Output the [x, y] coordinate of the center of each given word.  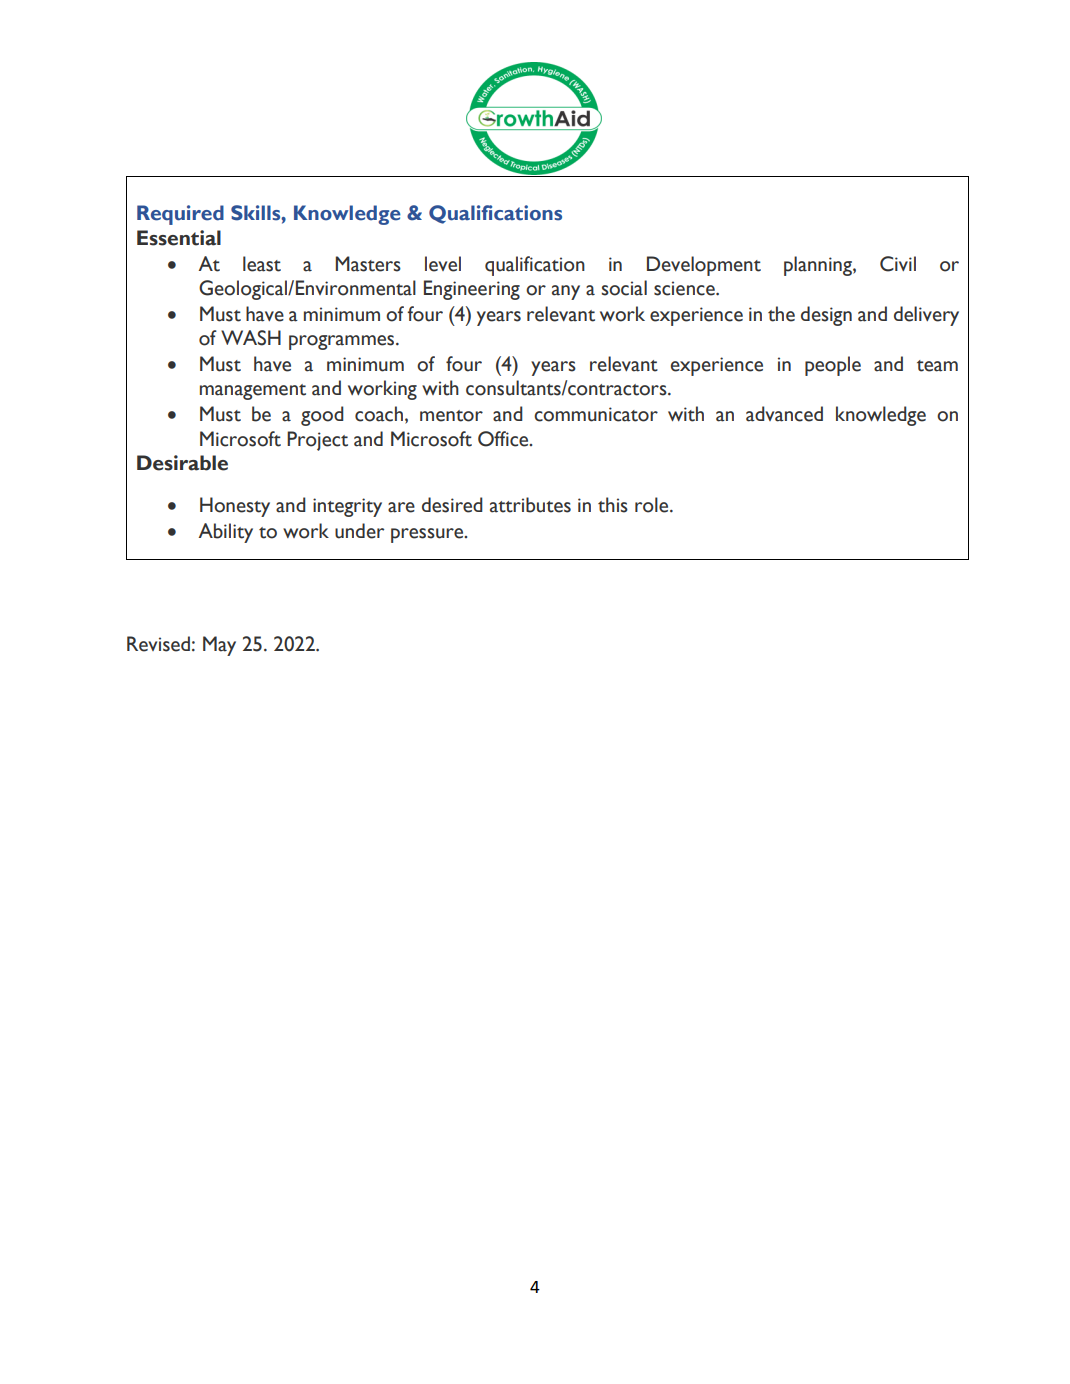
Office [504, 439]
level [443, 264]
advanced [784, 414]
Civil [898, 264]
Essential [179, 238]
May [219, 646]
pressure [428, 535]
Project [317, 441]
